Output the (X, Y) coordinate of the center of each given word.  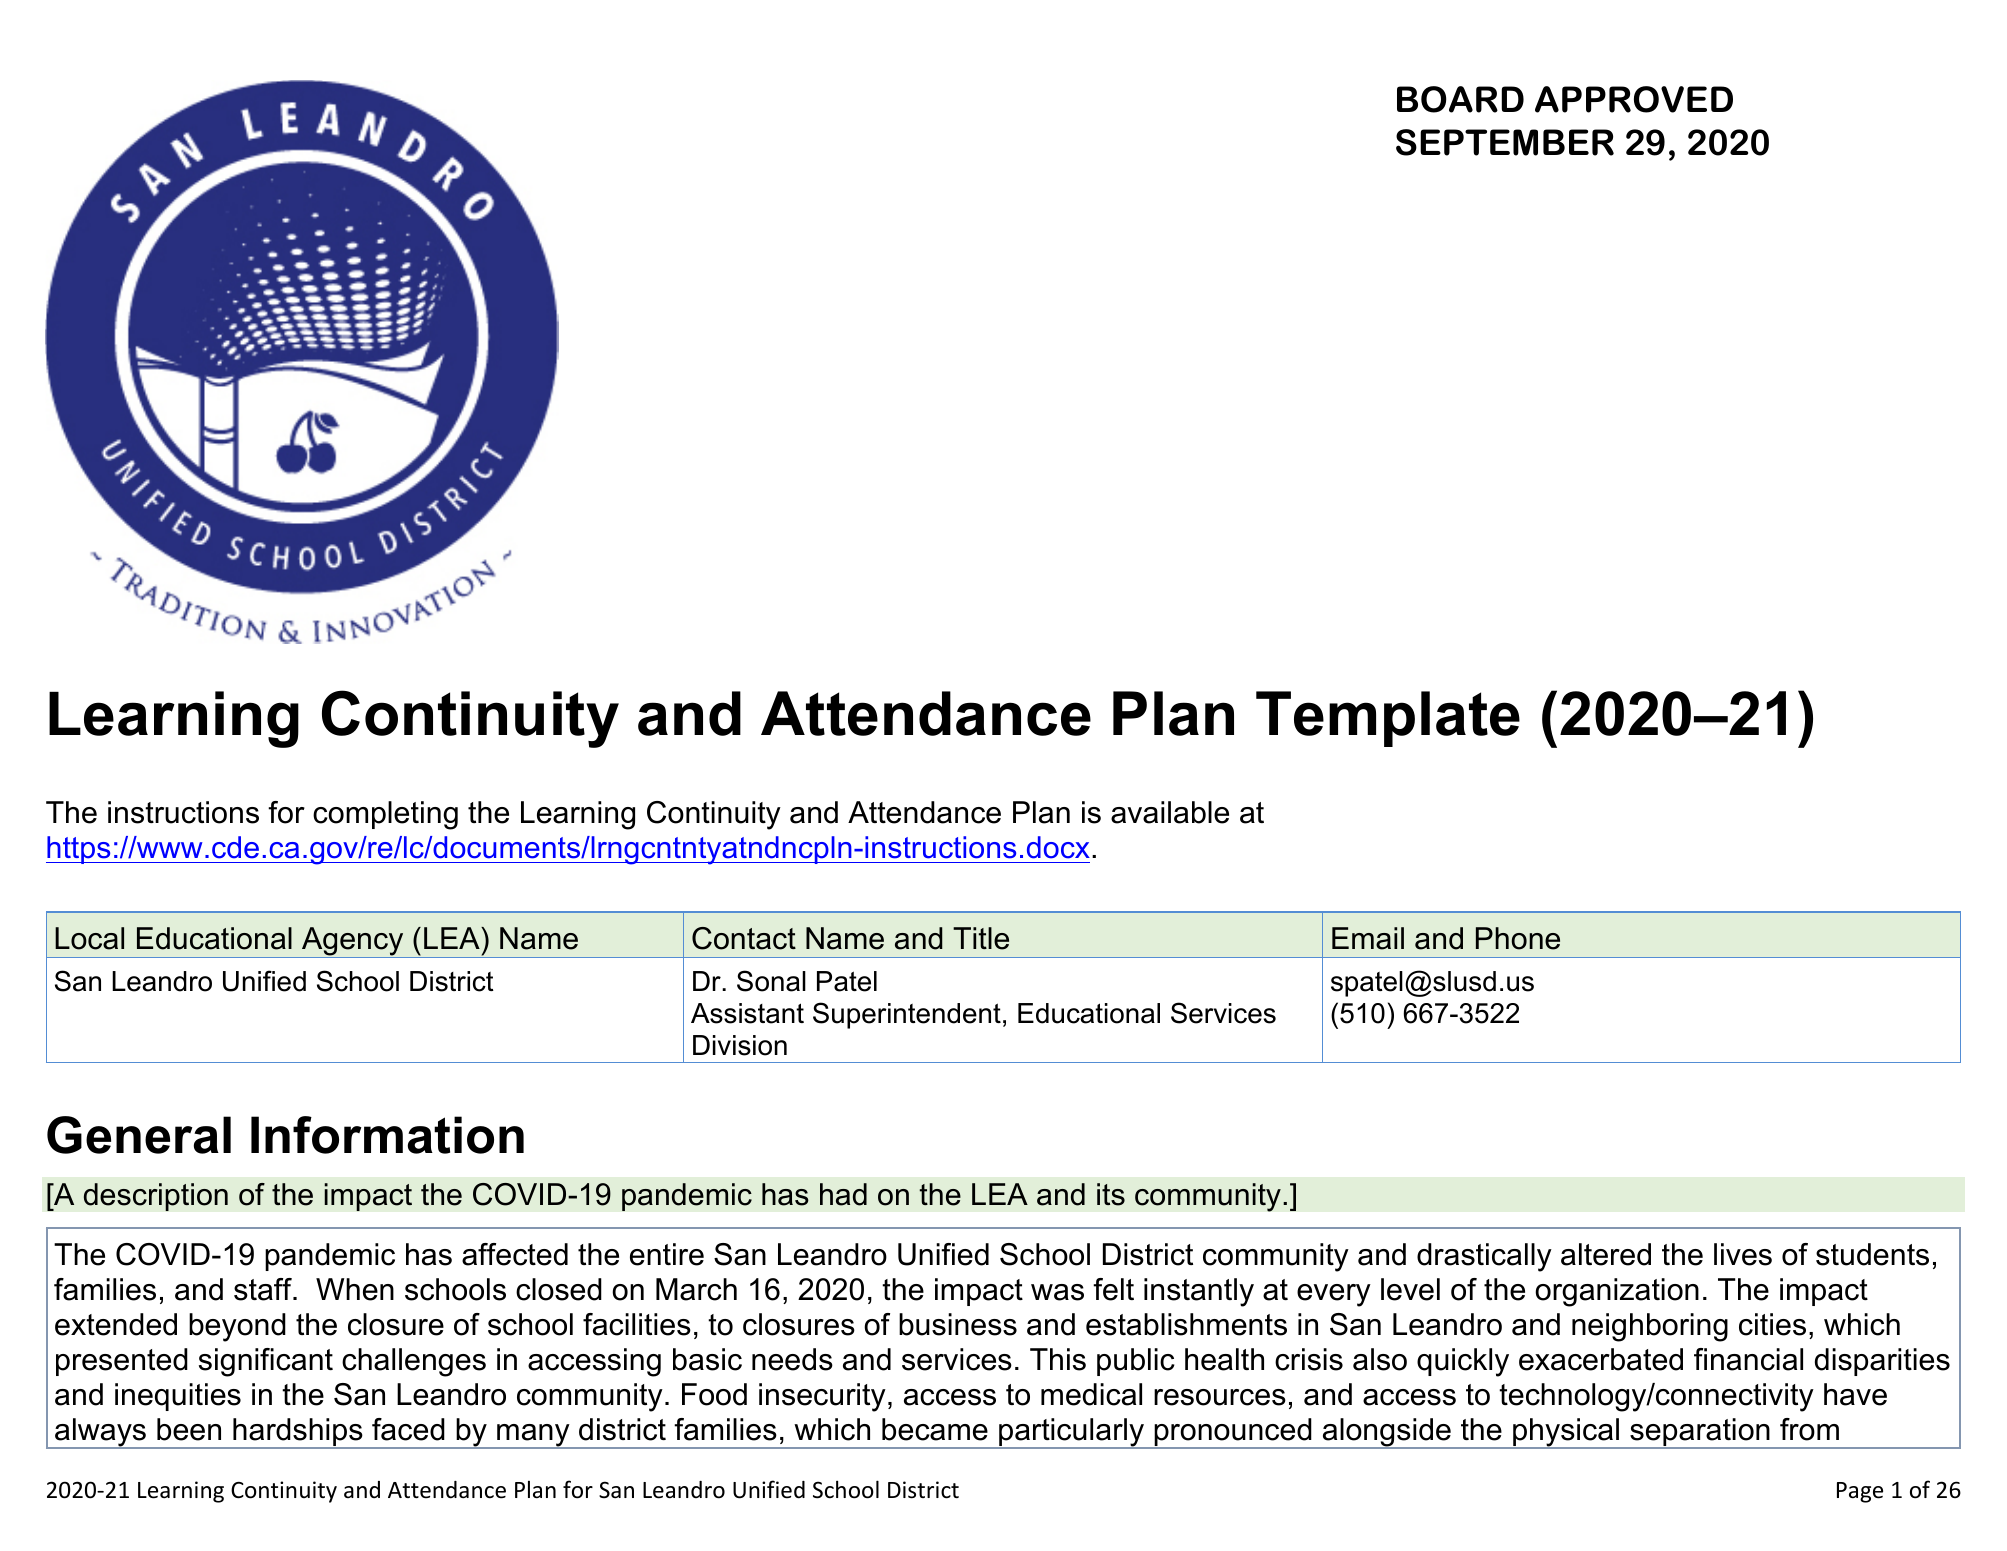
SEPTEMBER (1505, 142)
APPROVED (1634, 99)
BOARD (1460, 99)
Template (1388, 719)
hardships (298, 1433)
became (935, 1429)
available (1170, 812)
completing (385, 815)
